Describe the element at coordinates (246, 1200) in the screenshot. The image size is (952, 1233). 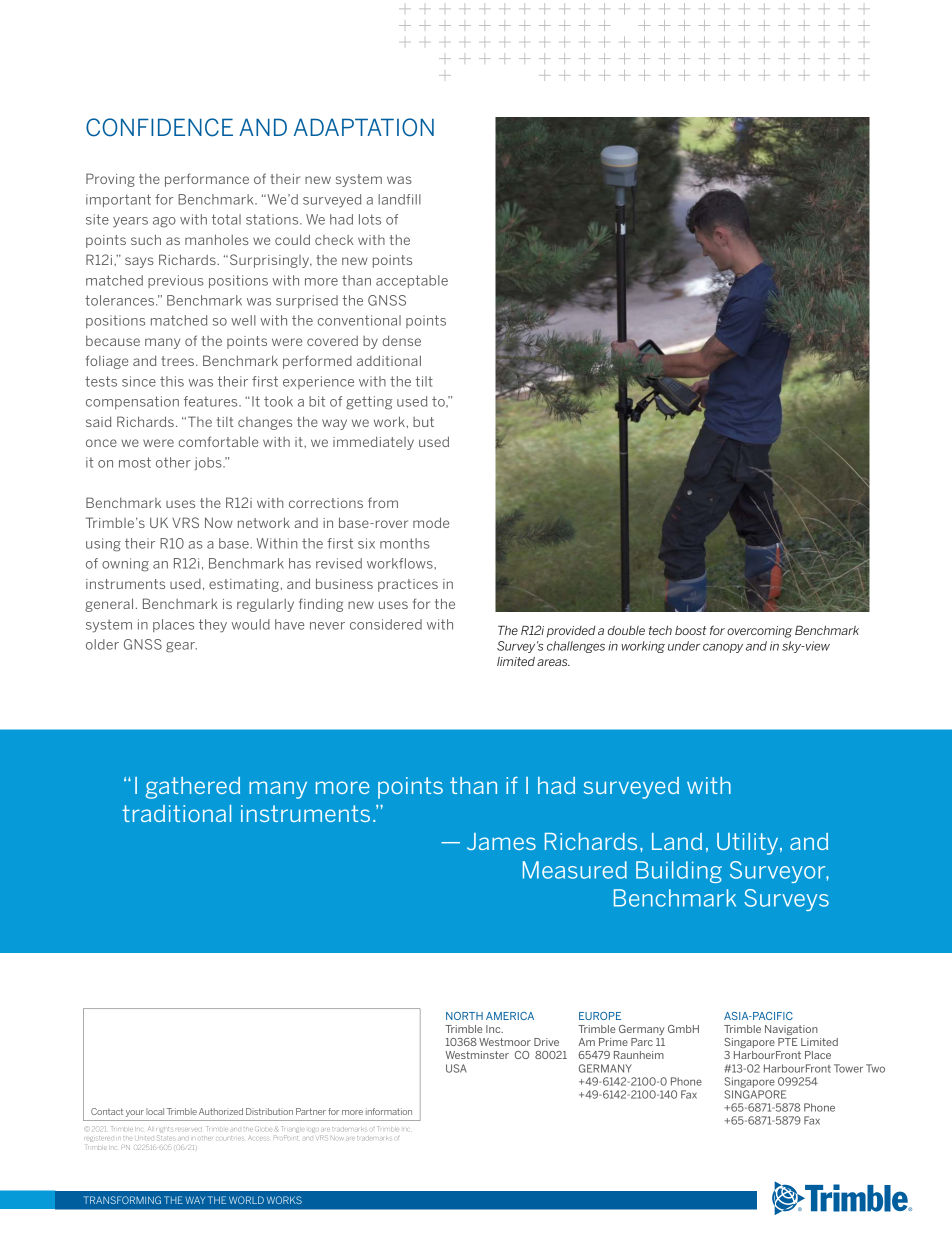
I see `WORLD` at that location.
